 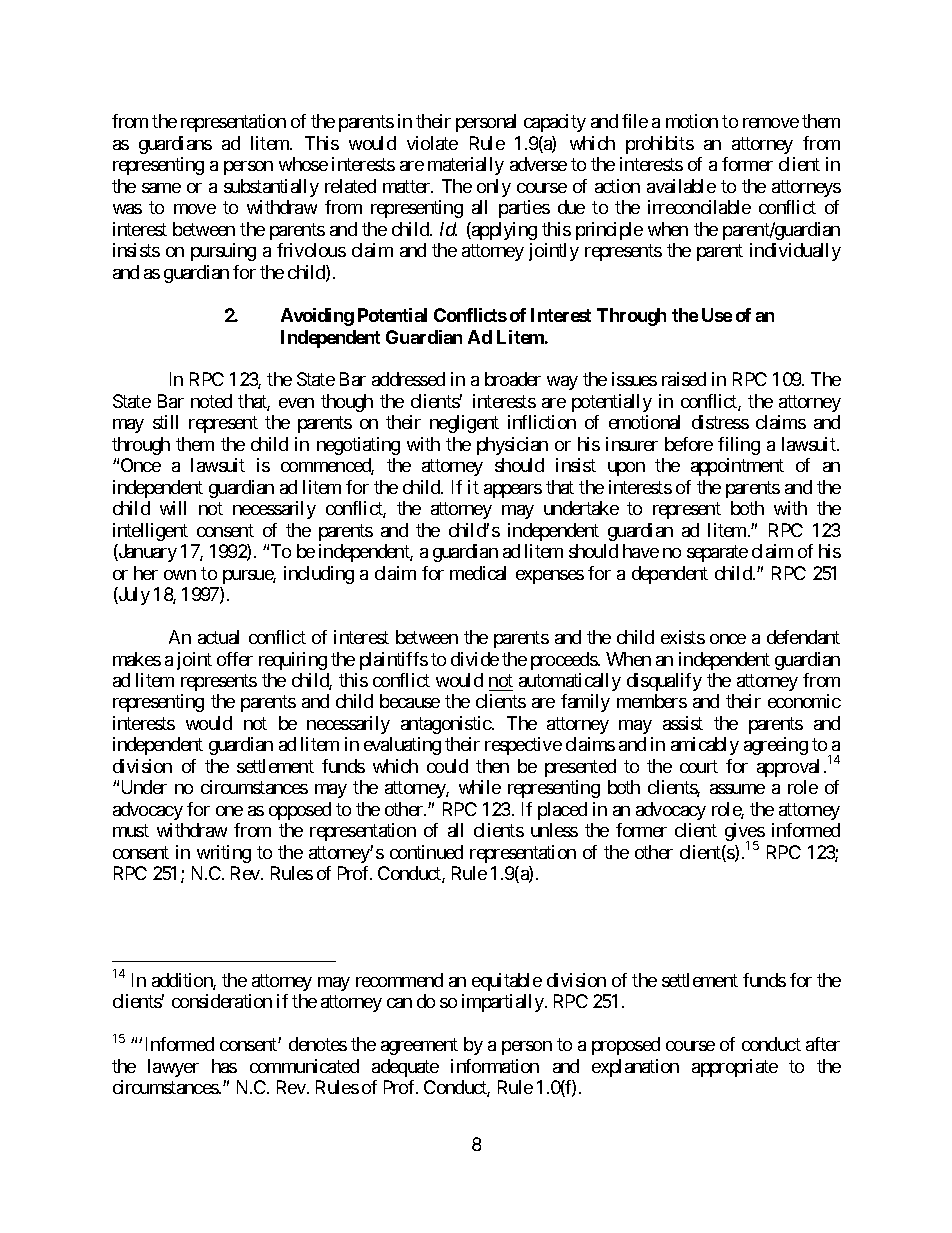 I want to click on while, so click(x=480, y=787).
